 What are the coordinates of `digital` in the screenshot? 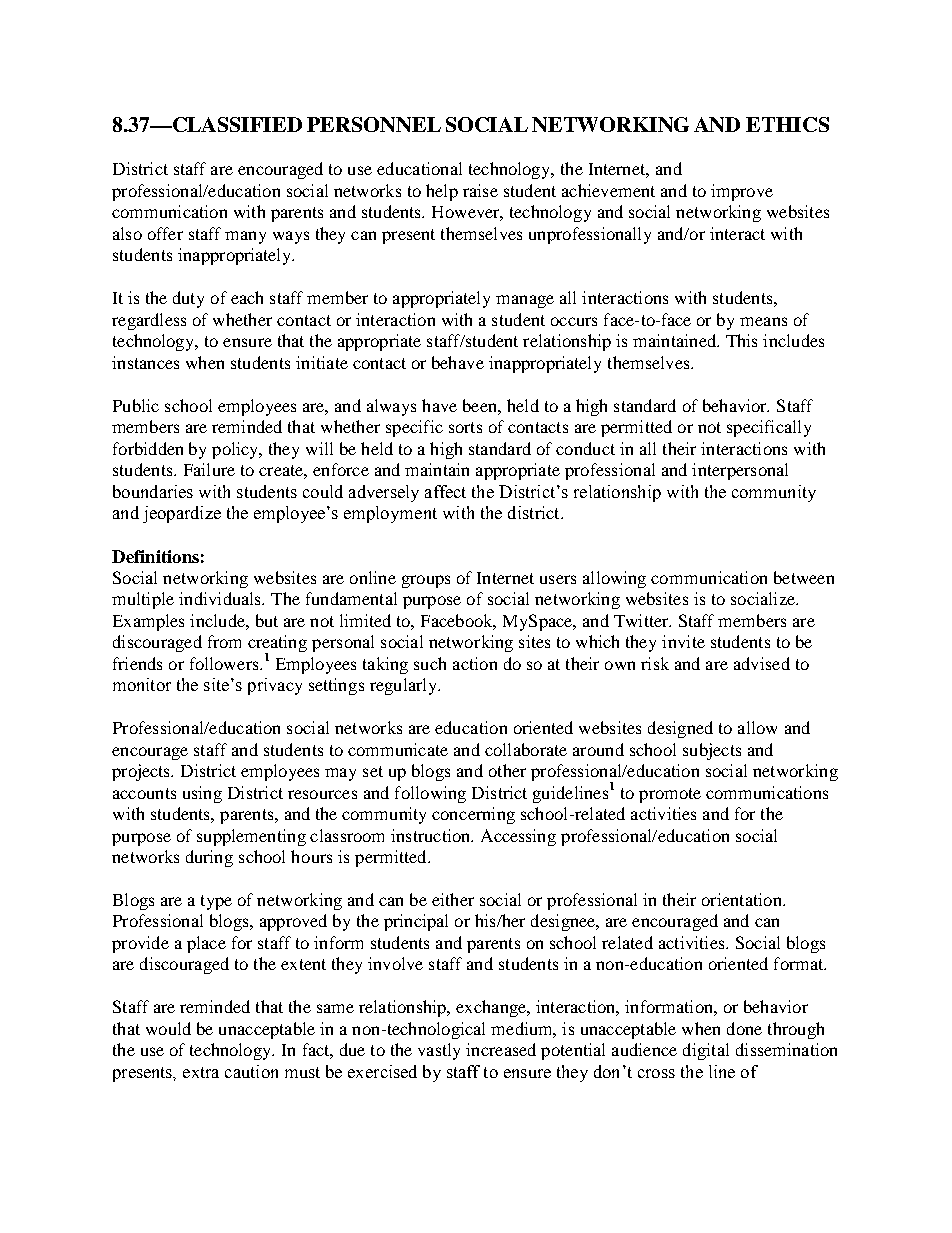 It's located at (706, 1051).
